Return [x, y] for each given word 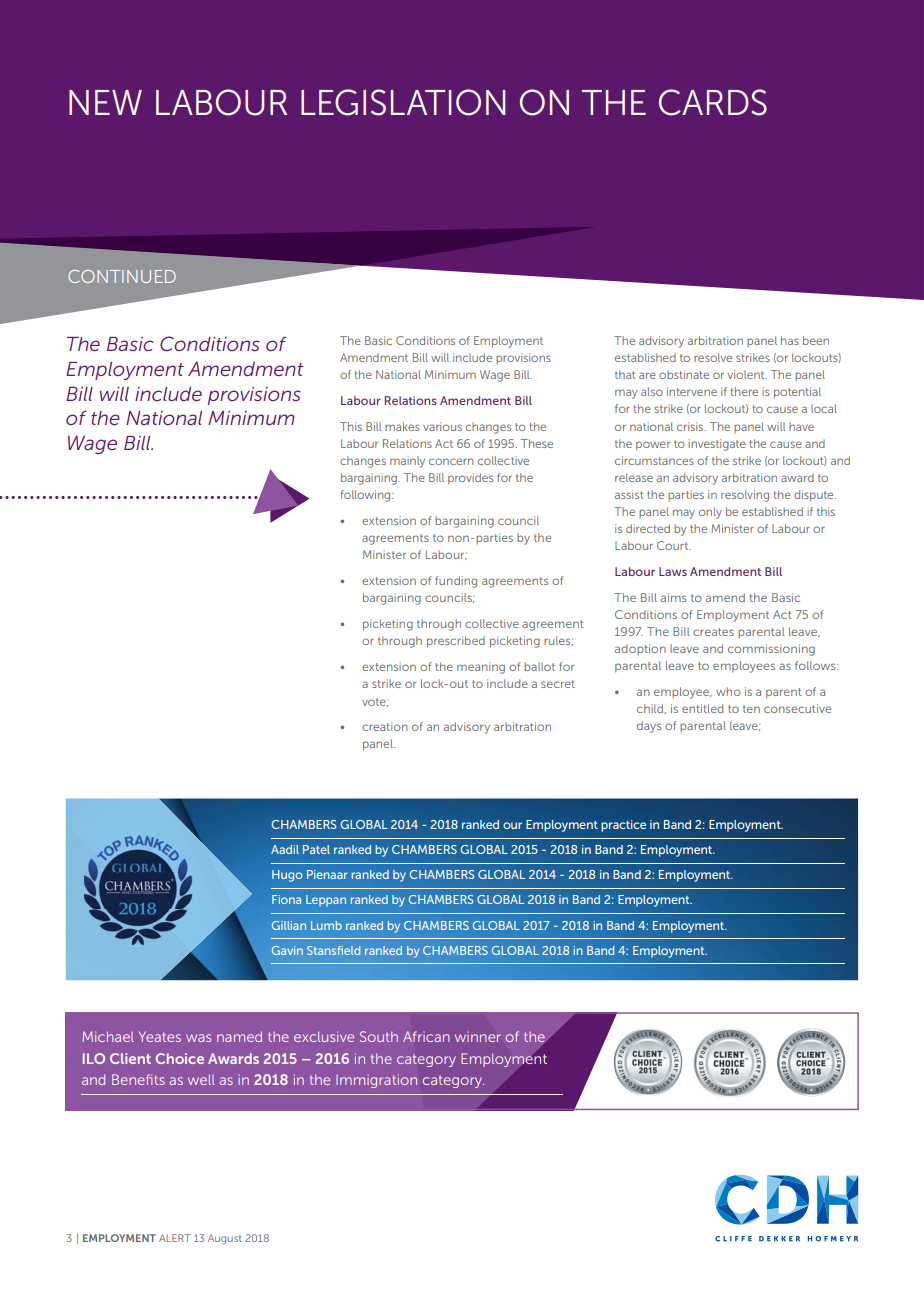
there [744, 391]
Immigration [376, 1081]
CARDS [713, 102]
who [728, 691]
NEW [105, 102]
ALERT [175, 1238]
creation [385, 726]
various [442, 426]
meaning [481, 668]
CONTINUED [122, 276]
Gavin [287, 950]
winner [478, 1036]
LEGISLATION [403, 102]
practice [623, 826]
